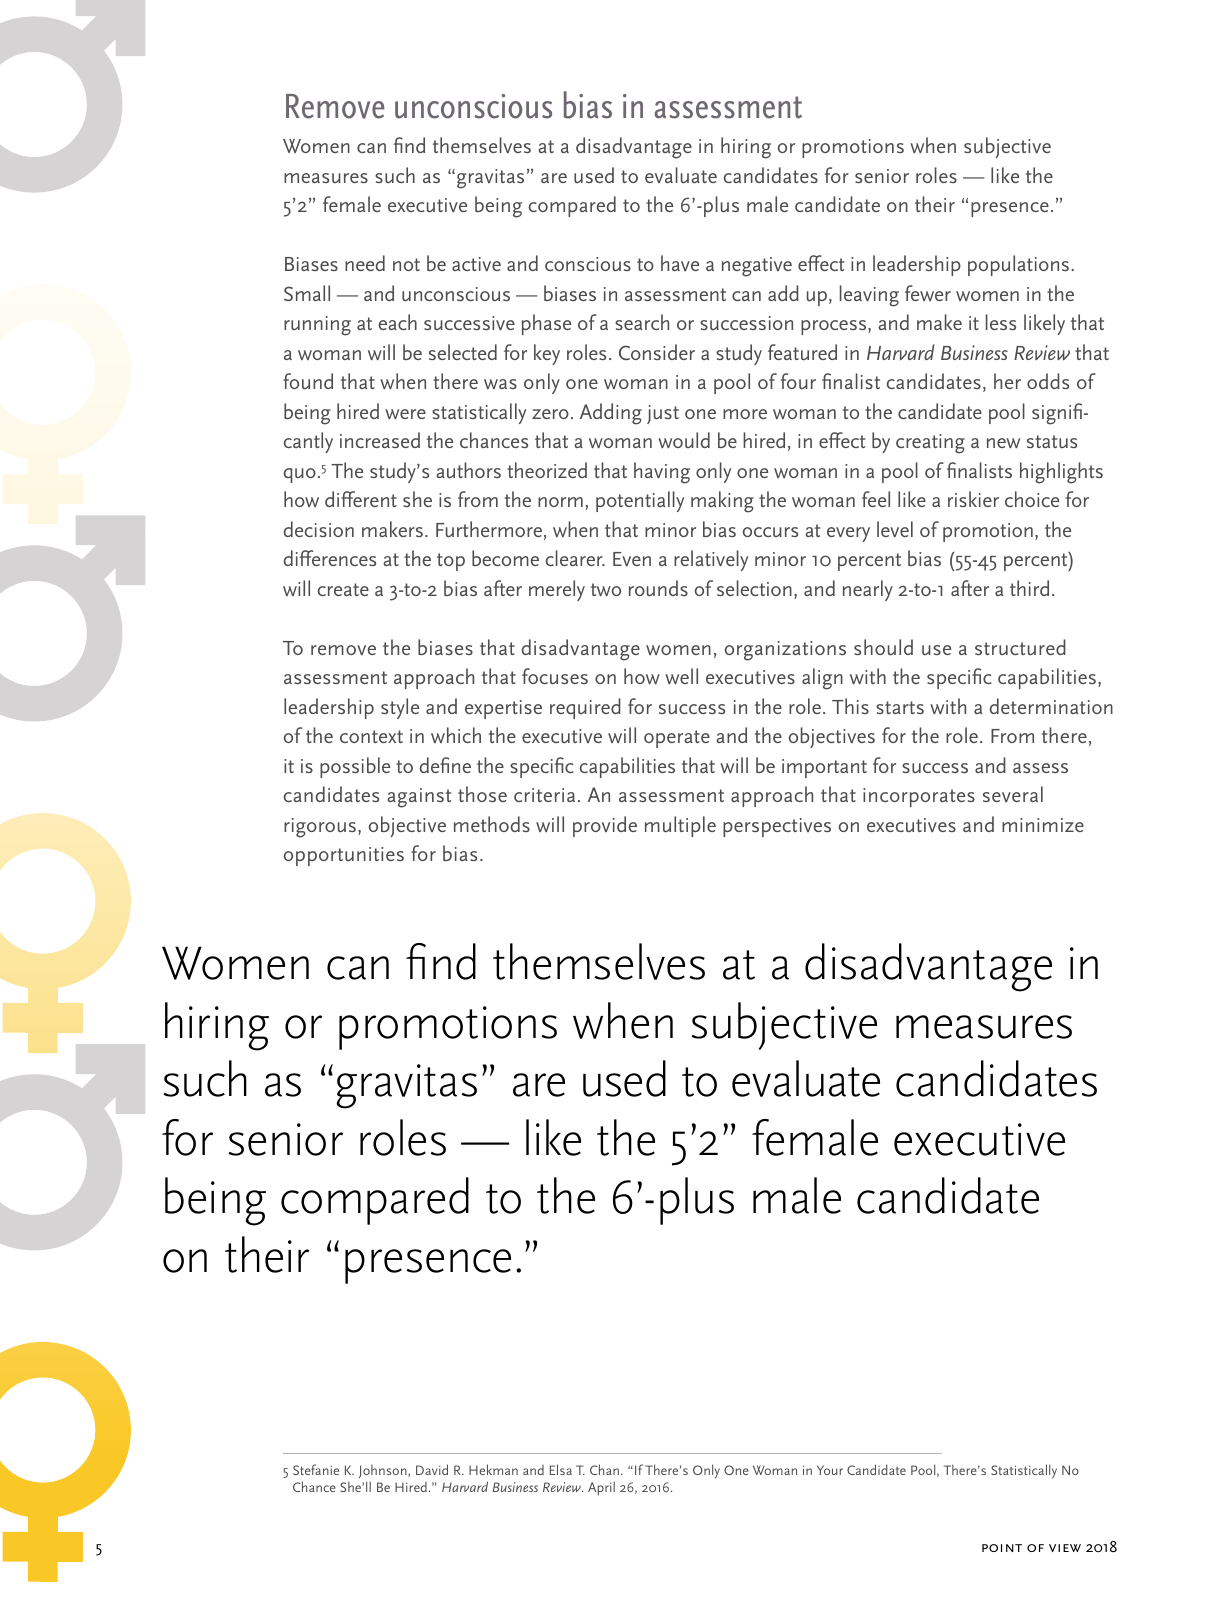 The width and height of the screenshot is (1209, 1612). I want to click on each, so click(398, 322).
